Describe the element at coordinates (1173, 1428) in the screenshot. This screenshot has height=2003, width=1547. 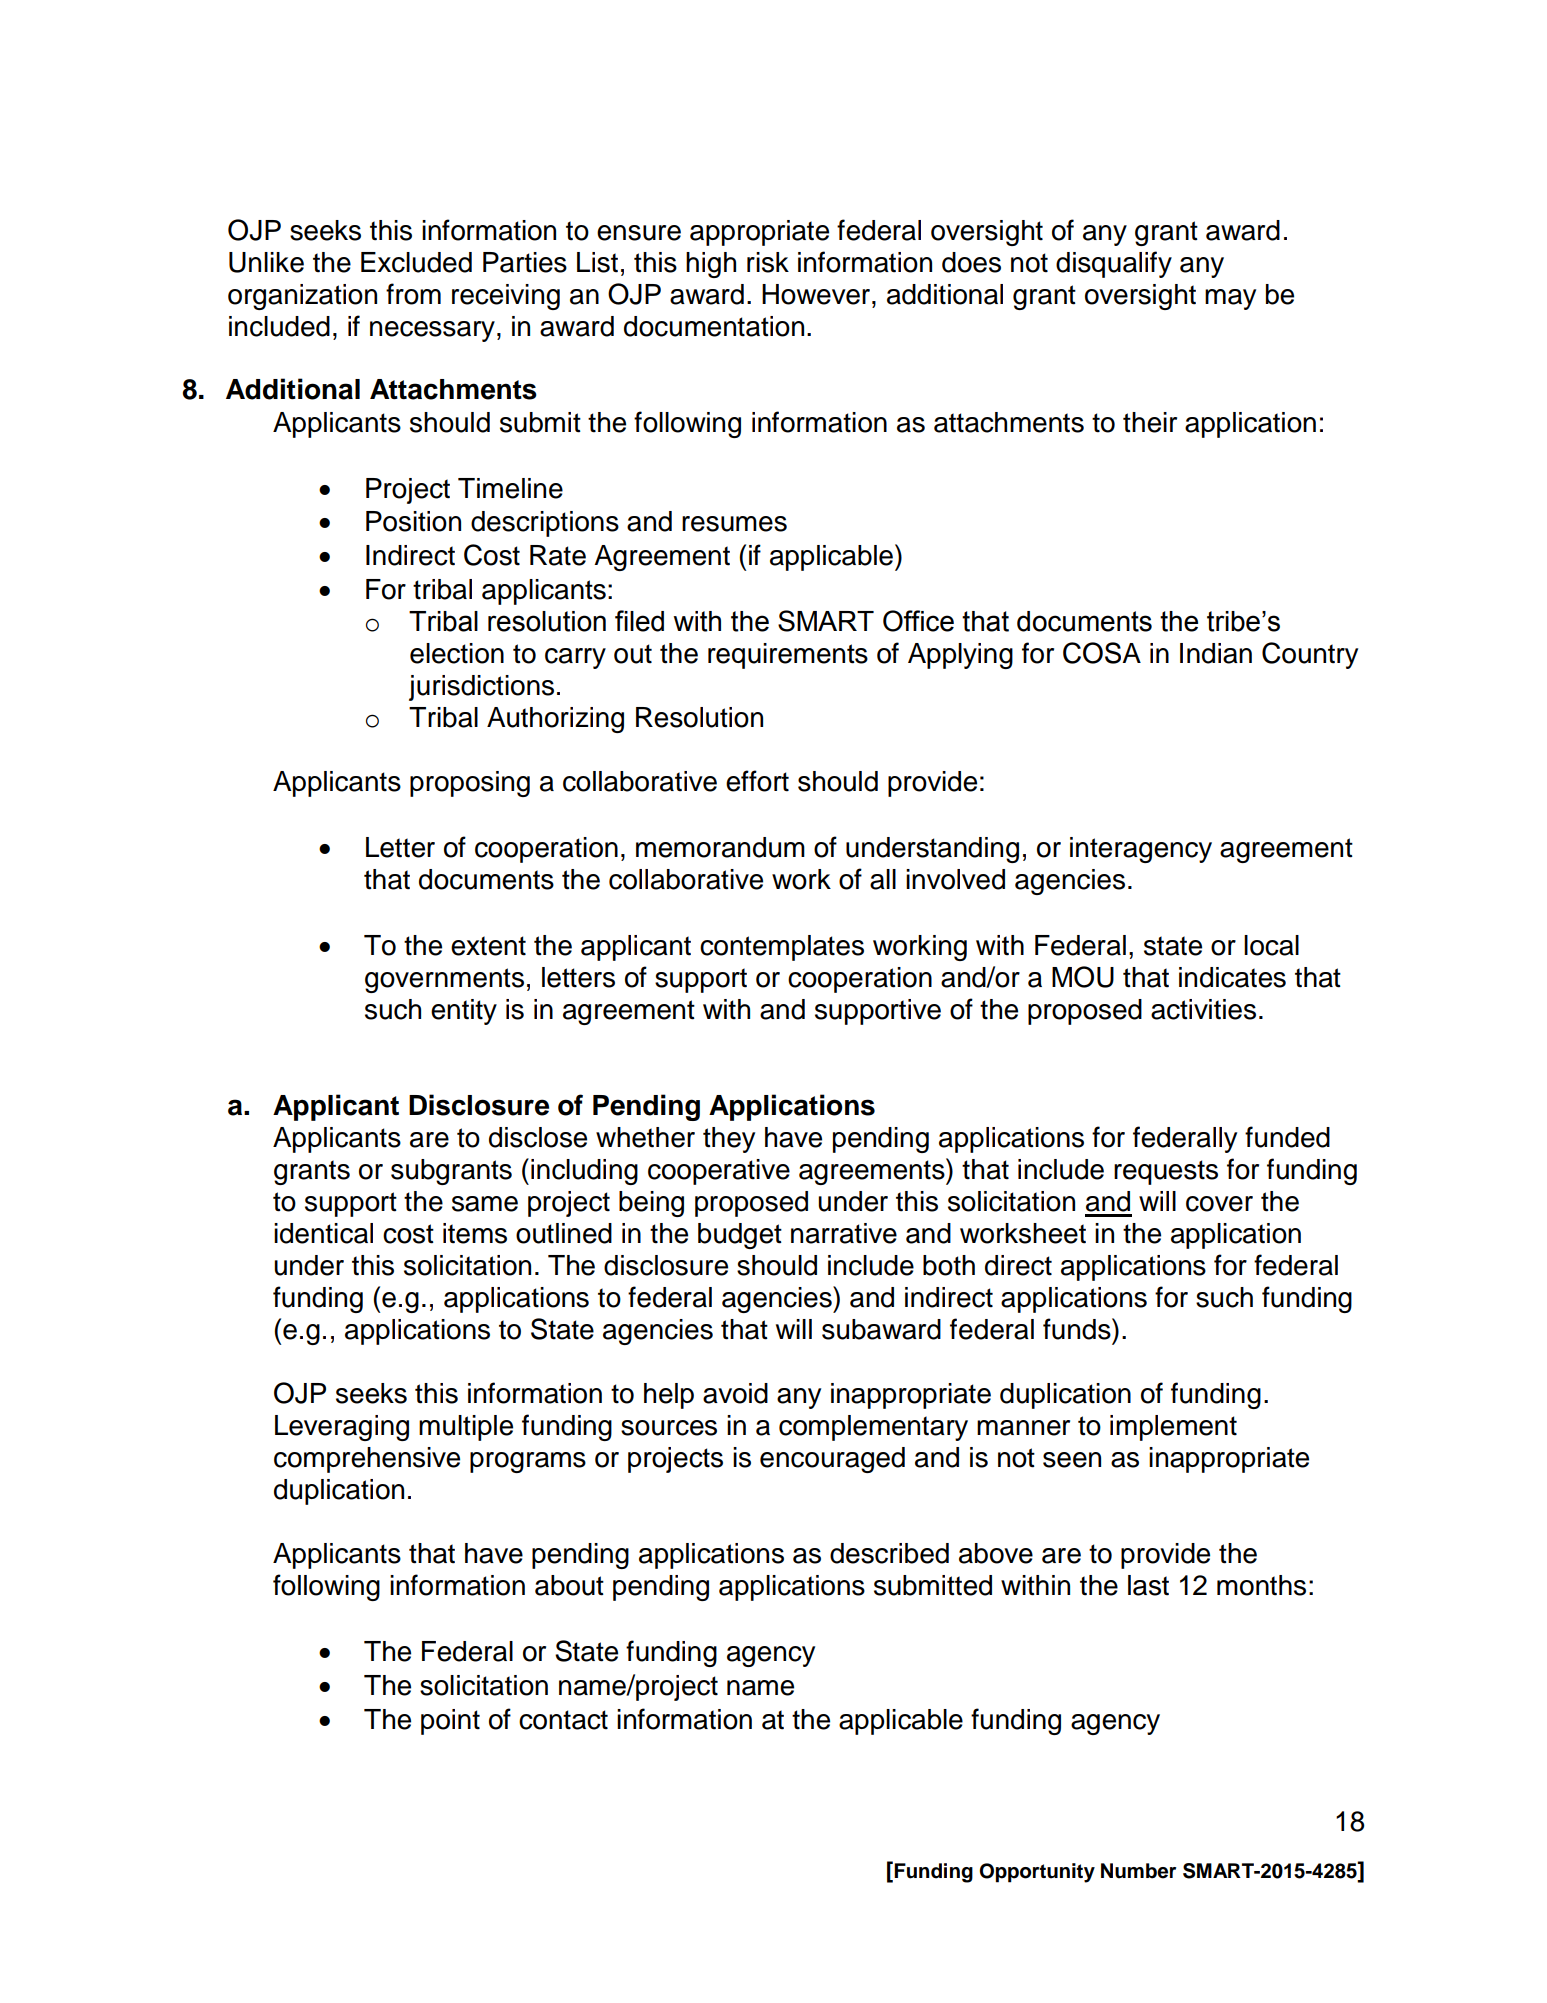
I see `implement` at that location.
